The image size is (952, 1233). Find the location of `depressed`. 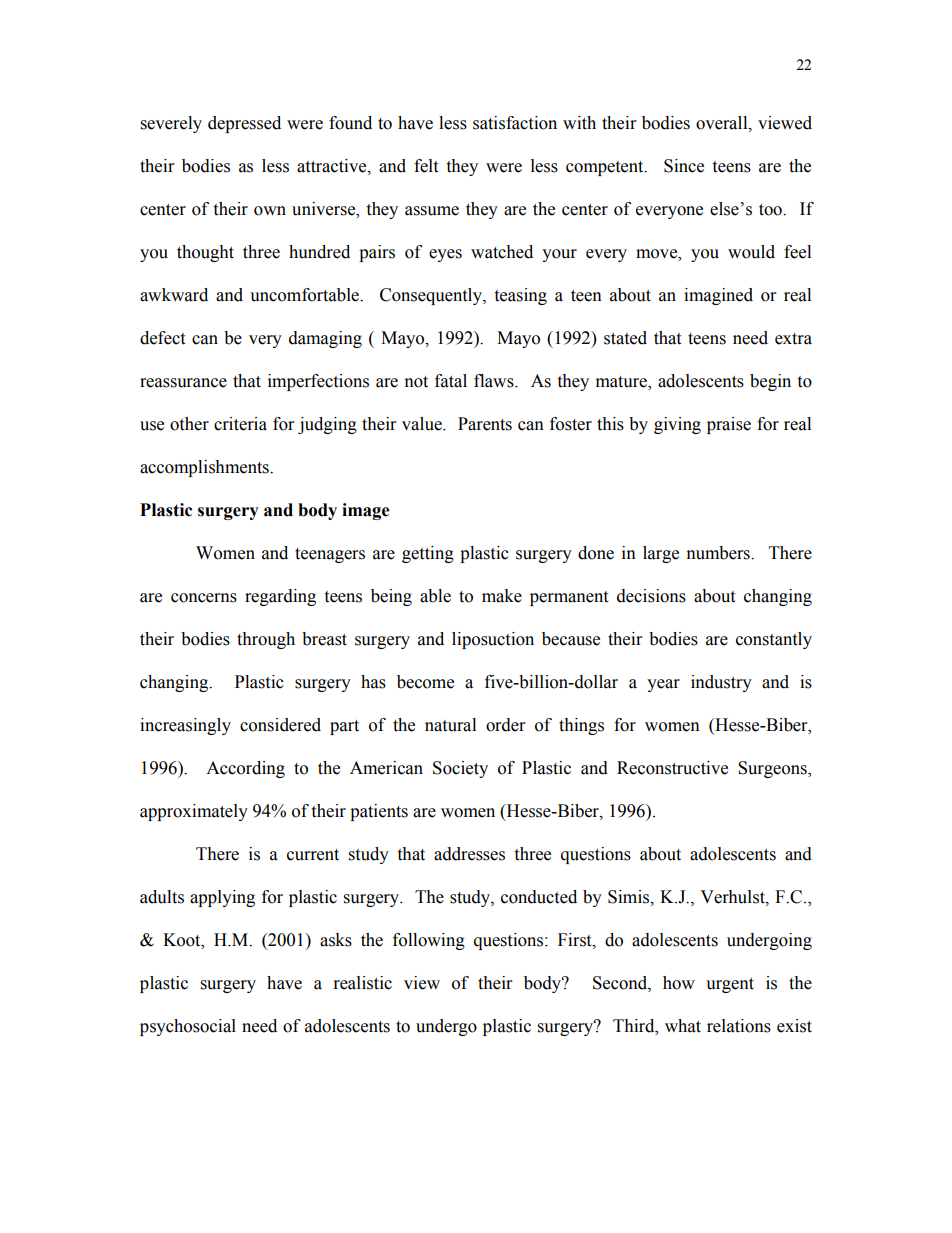

depressed is located at coordinates (244, 124).
